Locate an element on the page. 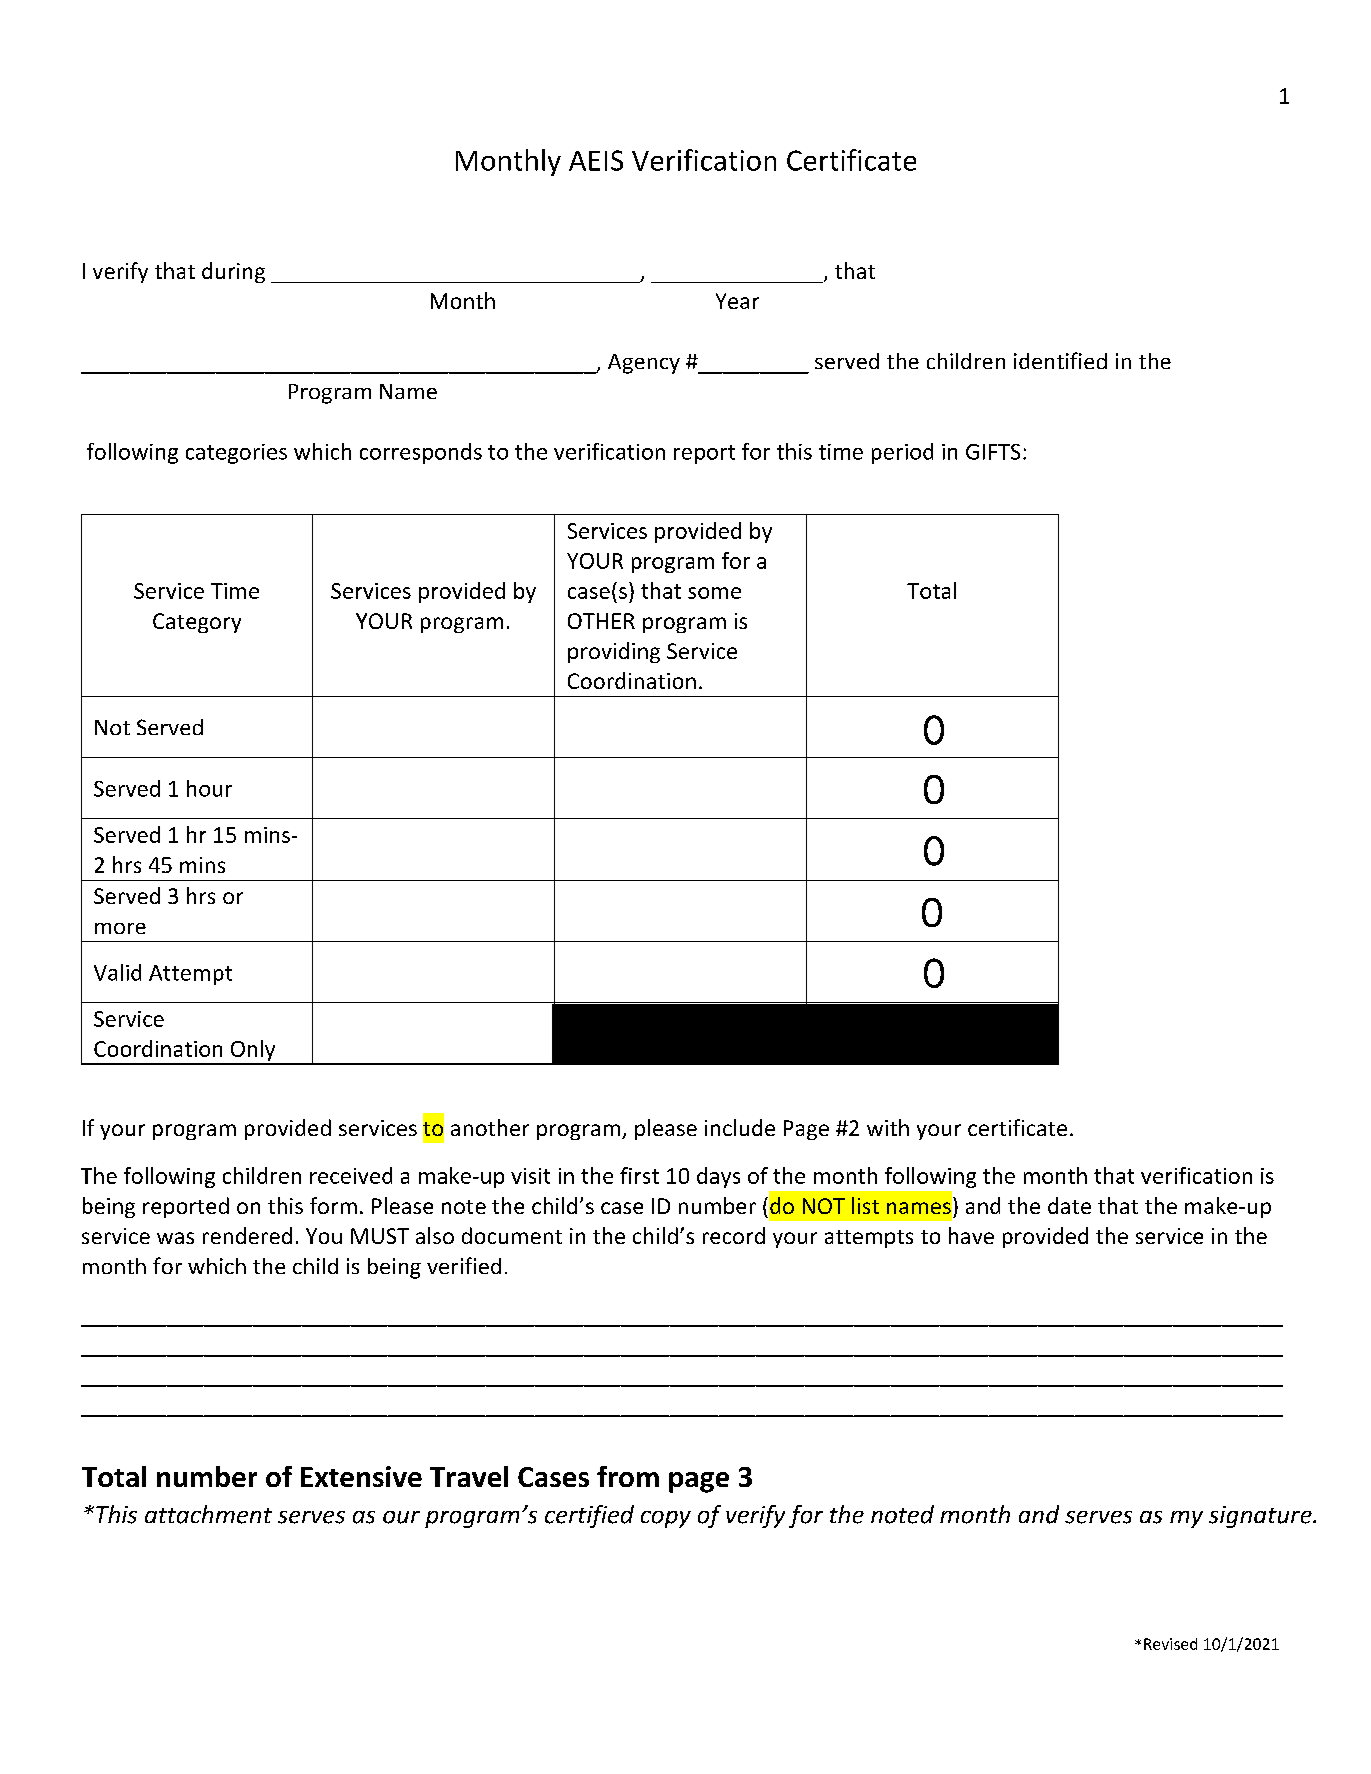 The image size is (1371, 1774). Valid is located at coordinates (117, 972).
